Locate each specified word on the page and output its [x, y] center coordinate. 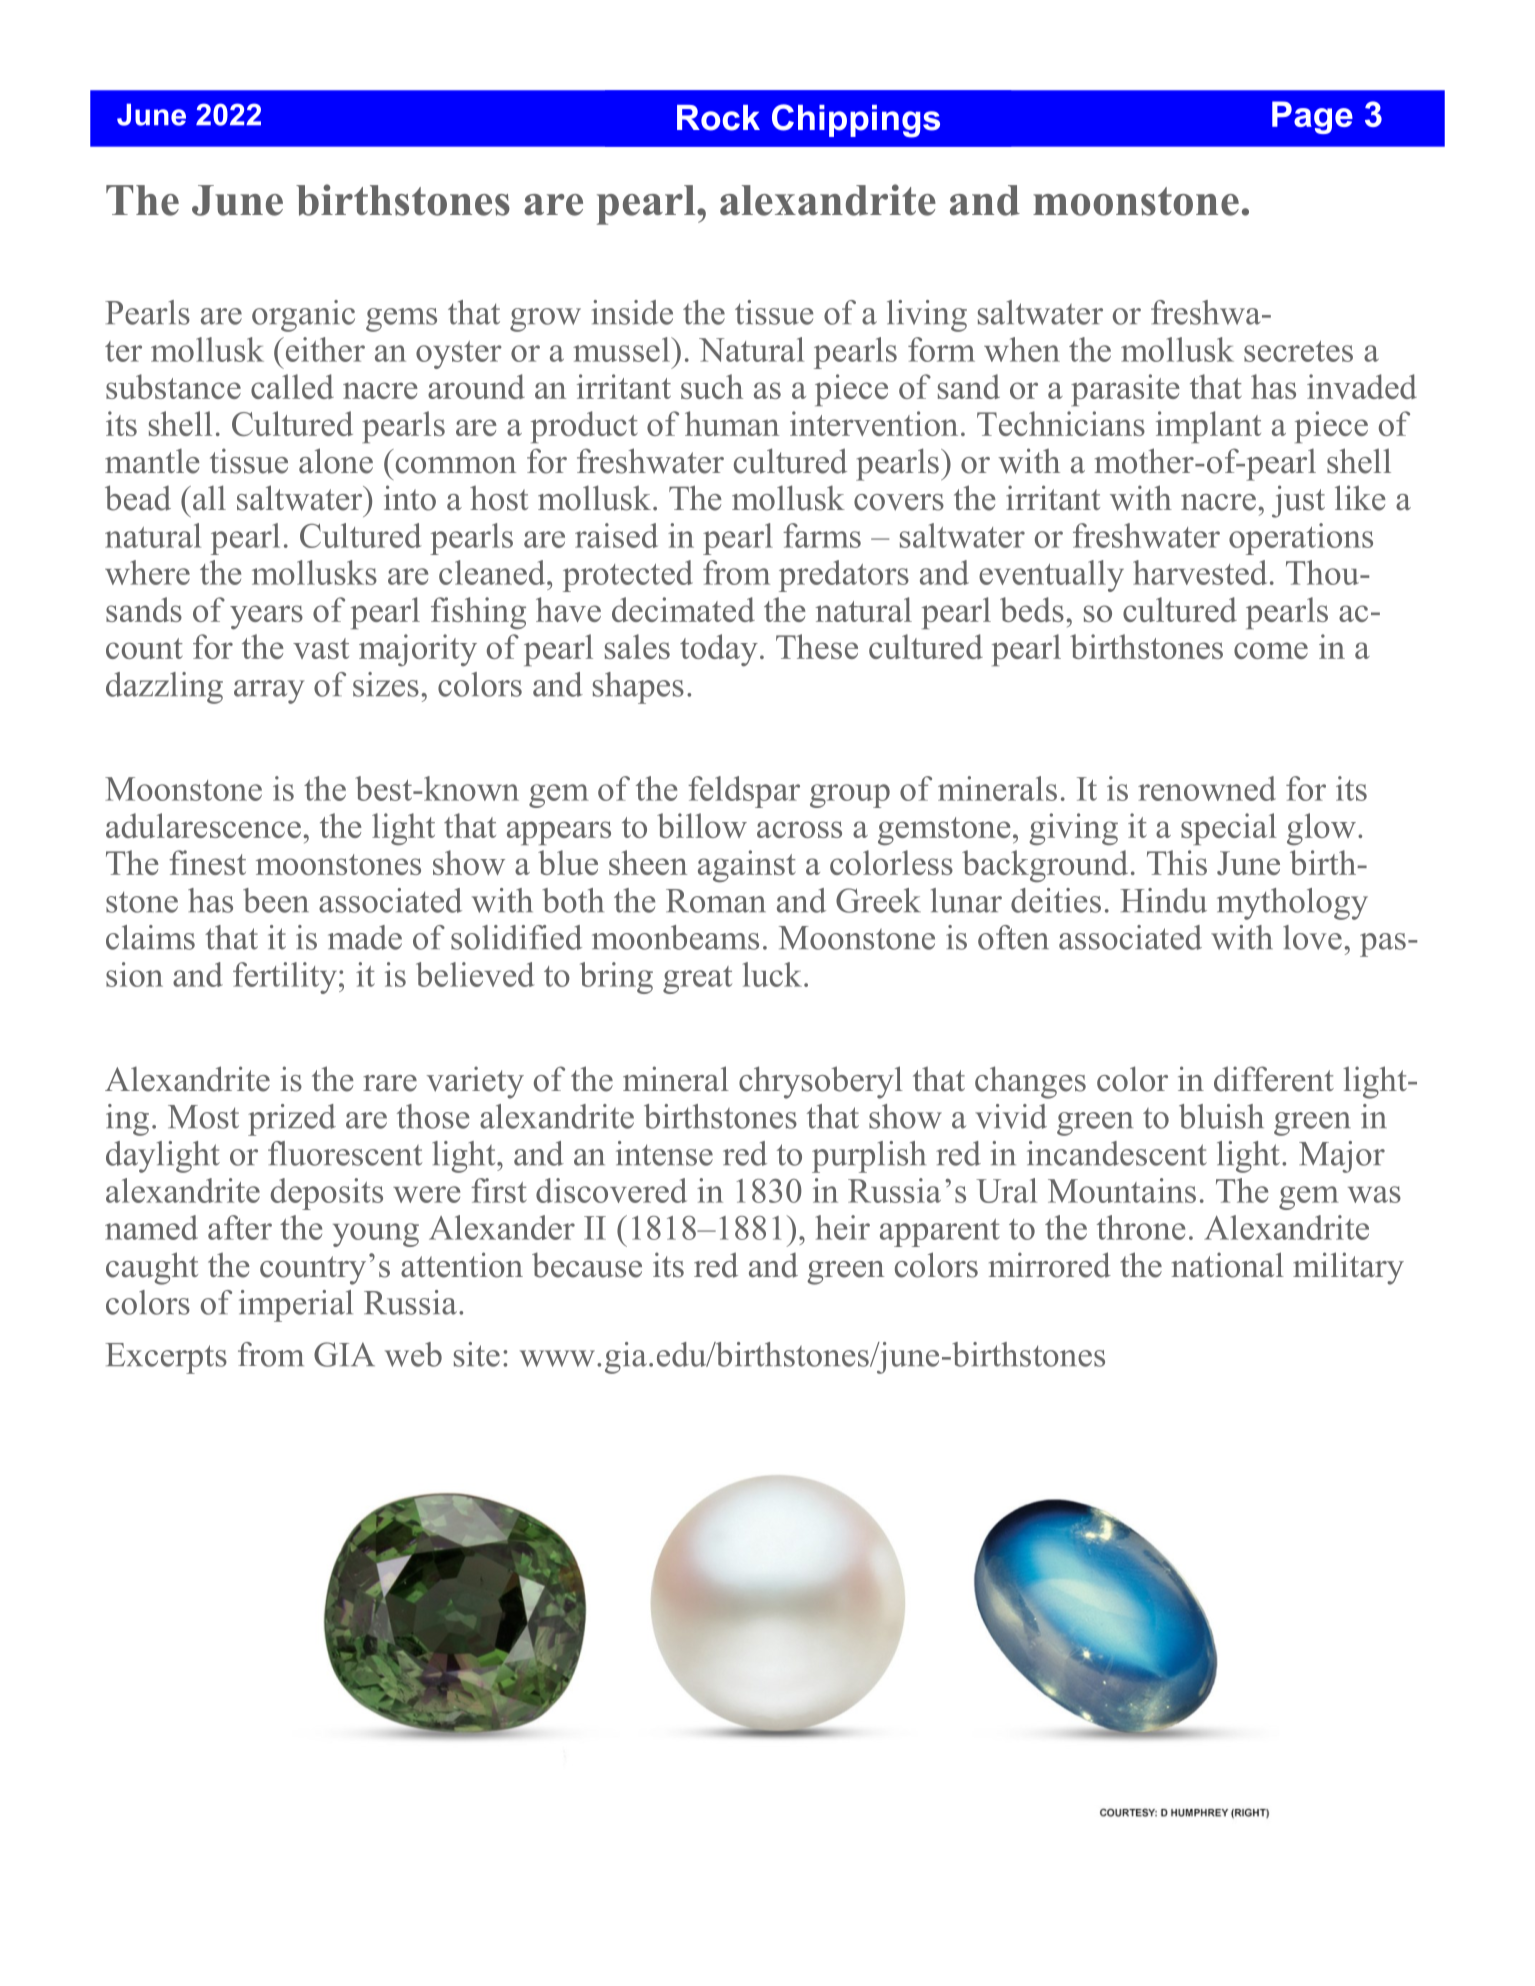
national [1227, 1265]
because [587, 1265]
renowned [1207, 788]
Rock [718, 118]
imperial [296, 1306]
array [269, 692]
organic [303, 316]
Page [1312, 117]
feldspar [744, 792]
